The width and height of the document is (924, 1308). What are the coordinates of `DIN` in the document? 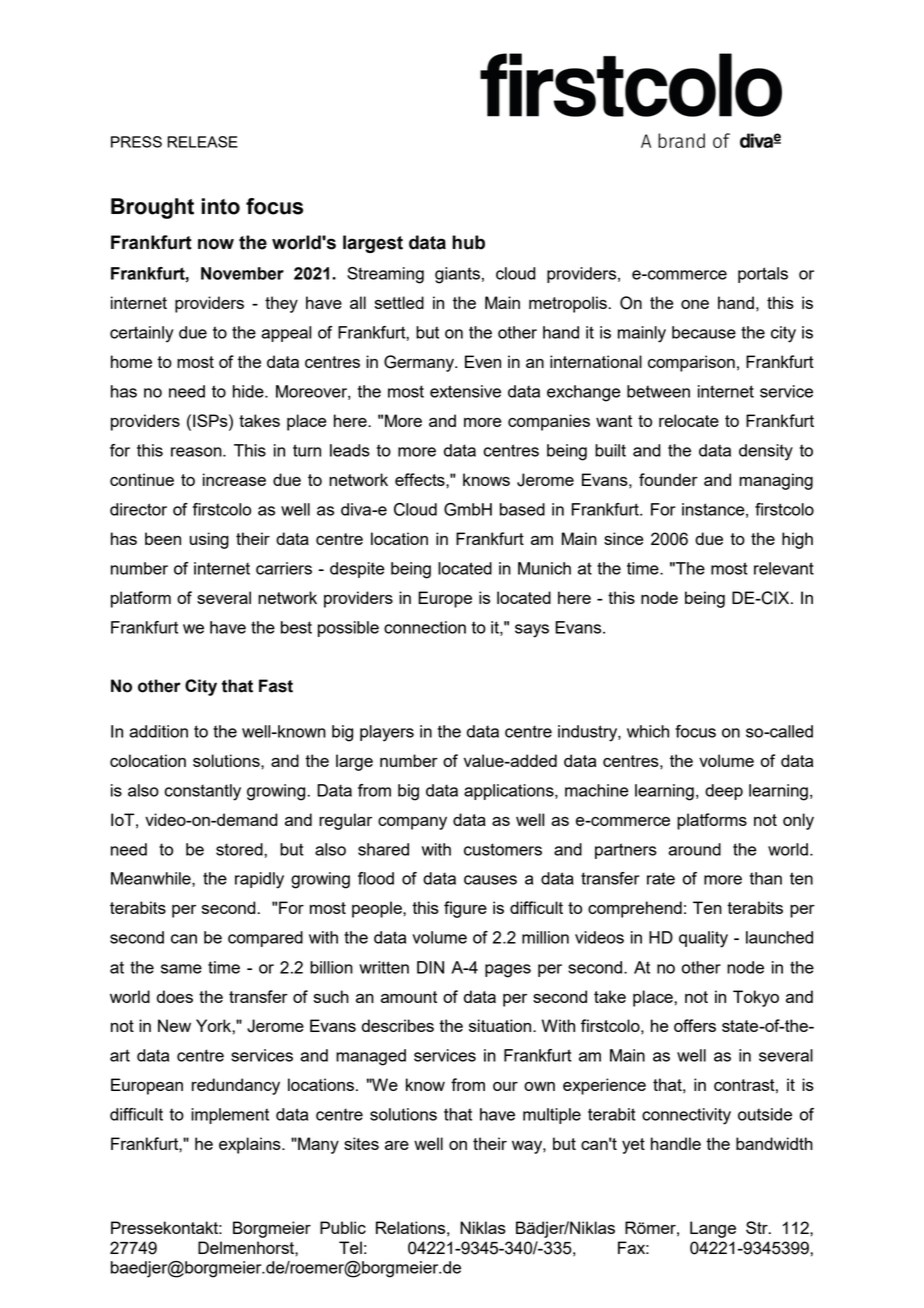 It's located at (430, 967).
